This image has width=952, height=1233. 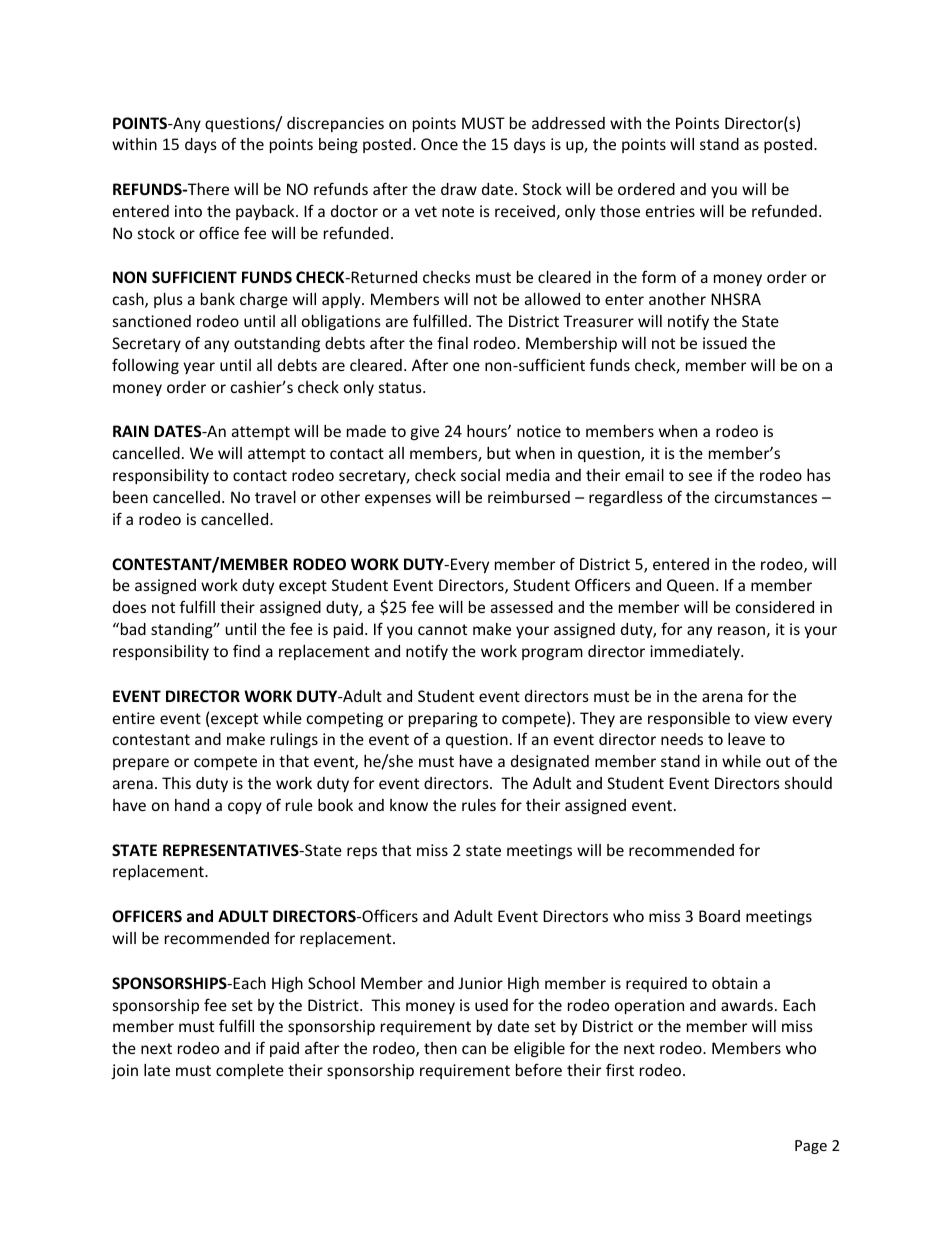 I want to click on find, so click(x=246, y=650).
